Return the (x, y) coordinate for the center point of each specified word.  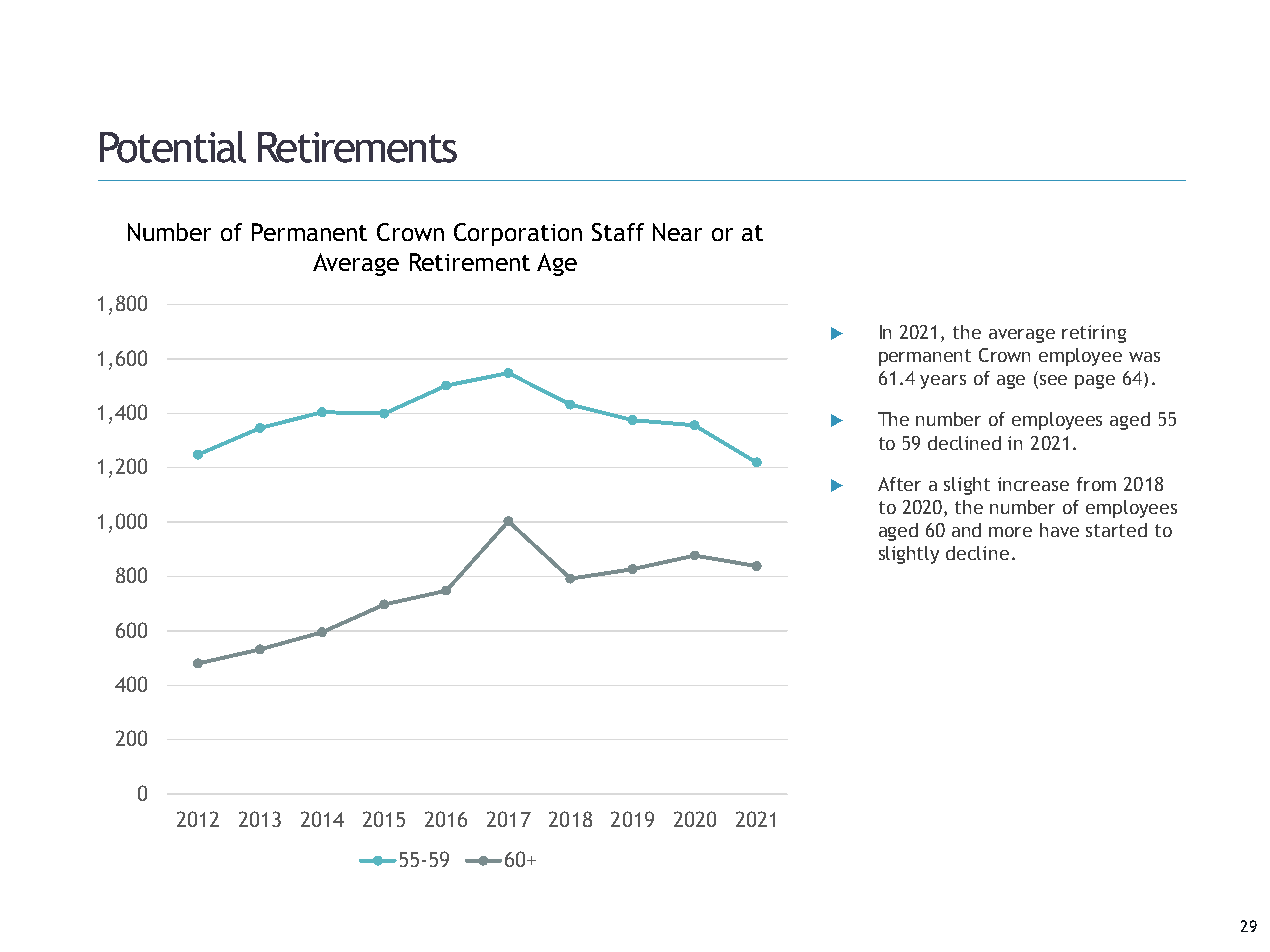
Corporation (518, 234)
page (1095, 382)
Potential (173, 147)
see (1053, 380)
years (943, 382)
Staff (618, 232)
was (1144, 357)
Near (677, 232)
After (899, 484)
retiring (1094, 334)
